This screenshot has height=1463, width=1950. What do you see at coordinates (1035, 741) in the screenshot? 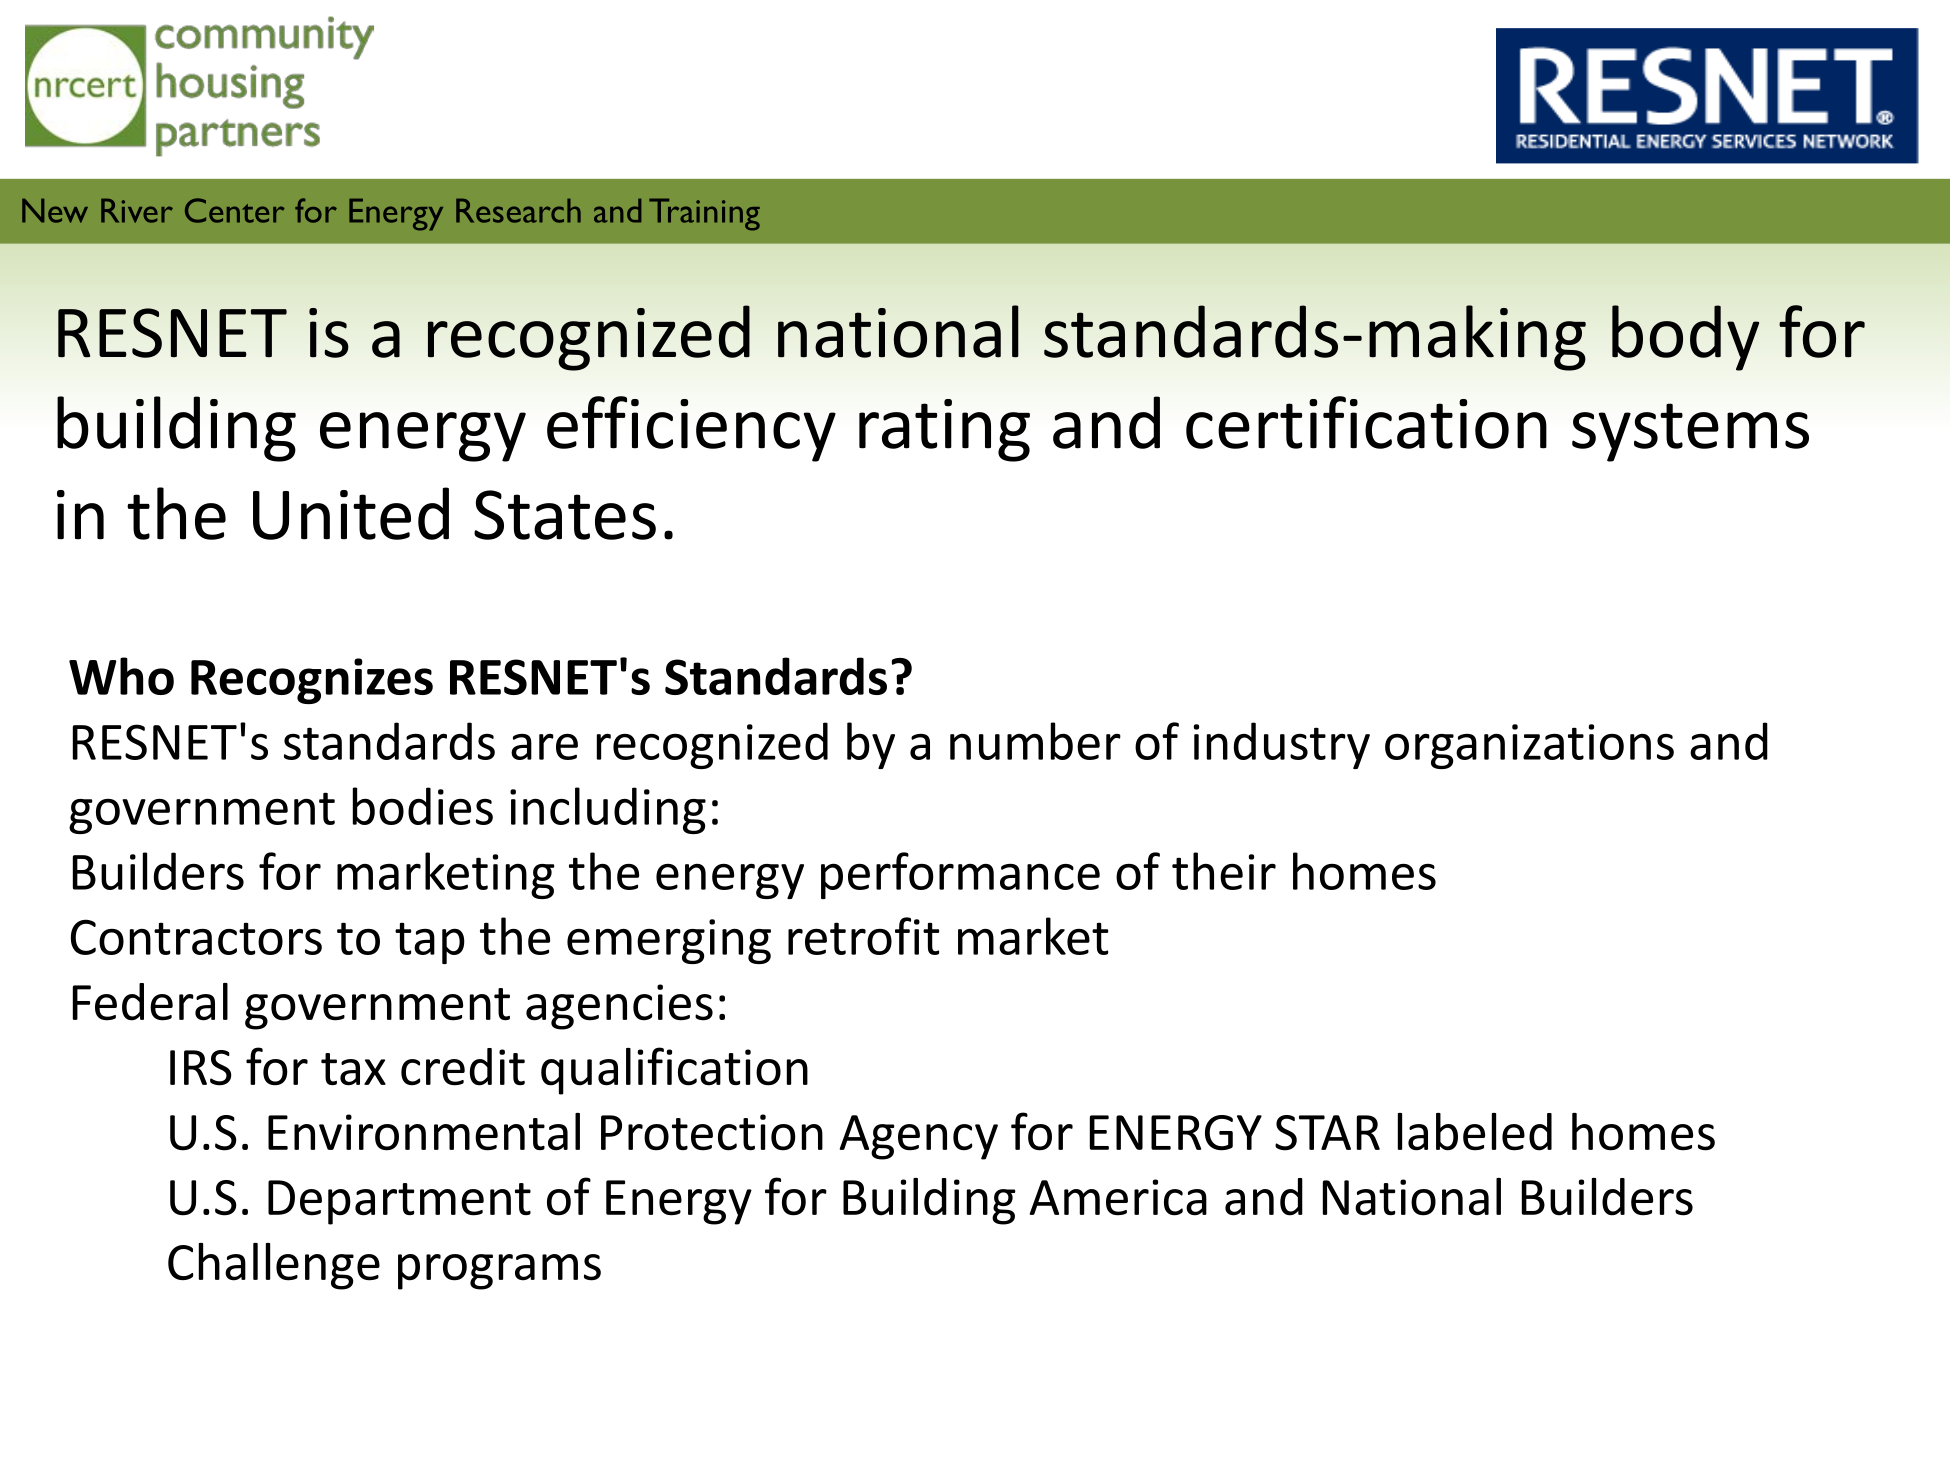
I see `number` at bounding box center [1035, 741].
